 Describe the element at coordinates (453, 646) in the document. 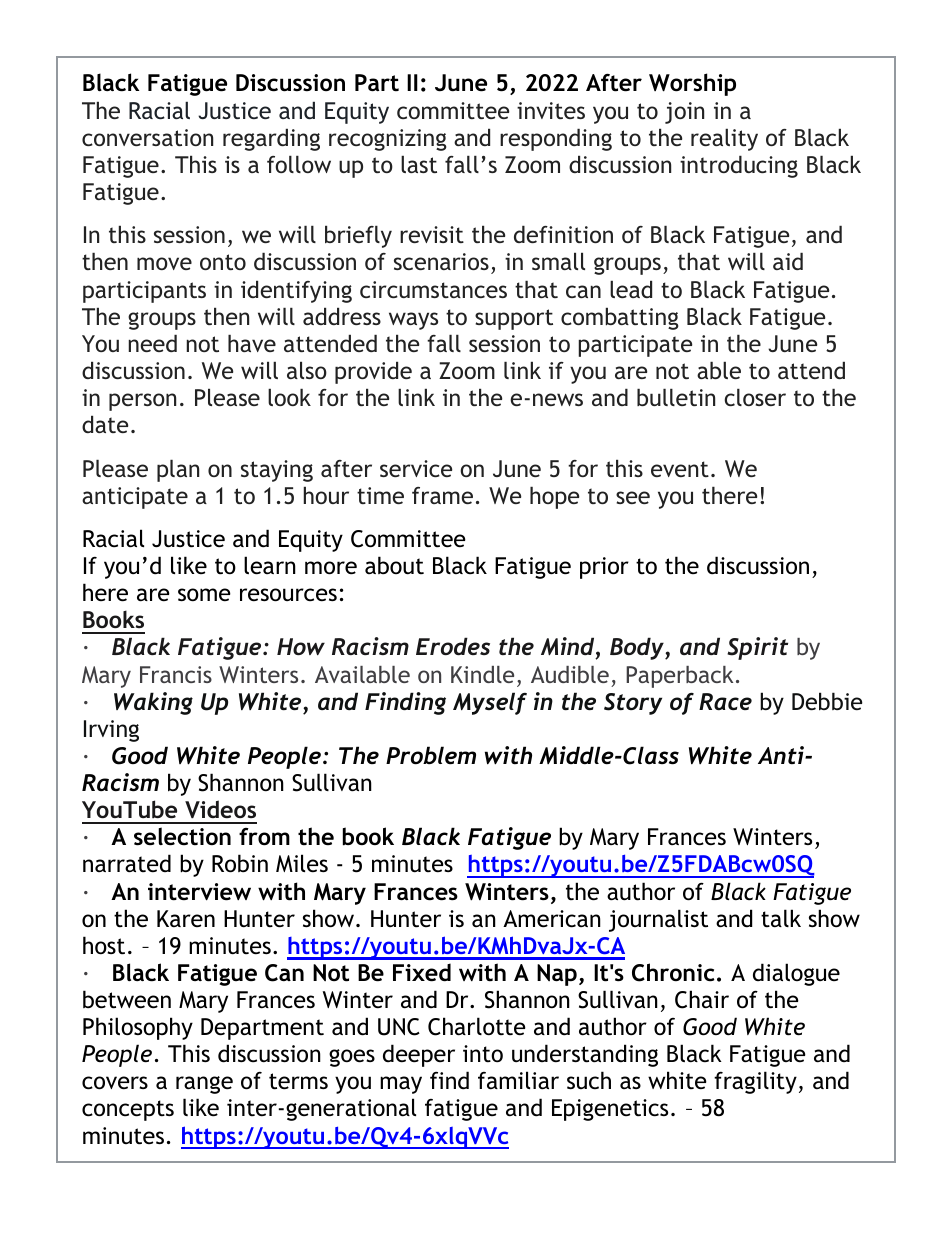

I see `Erodes` at that location.
